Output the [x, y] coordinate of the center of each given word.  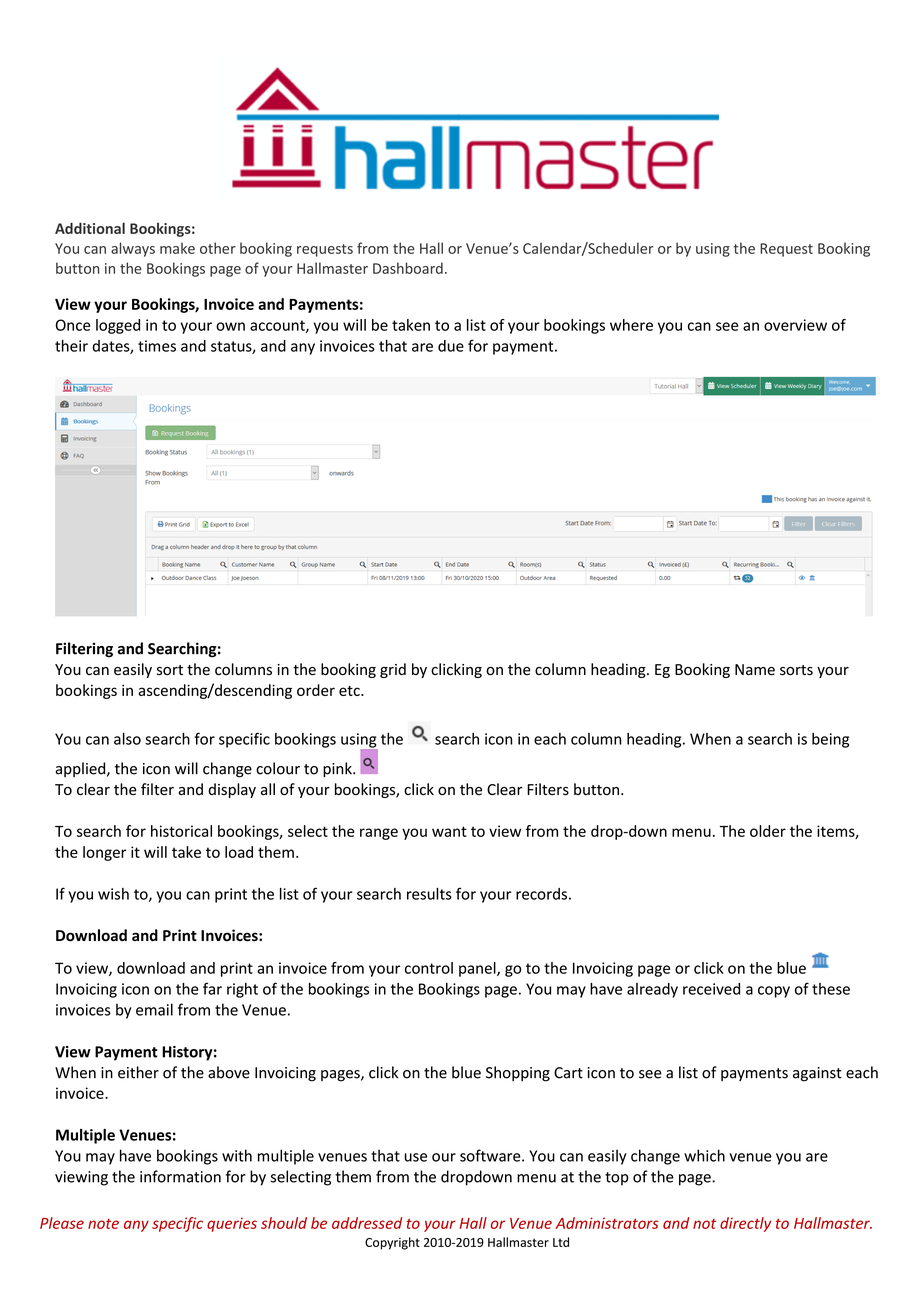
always [133, 249]
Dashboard [408, 268]
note [103, 1224]
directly [745, 1224]
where [631, 325]
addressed [367, 1223]
